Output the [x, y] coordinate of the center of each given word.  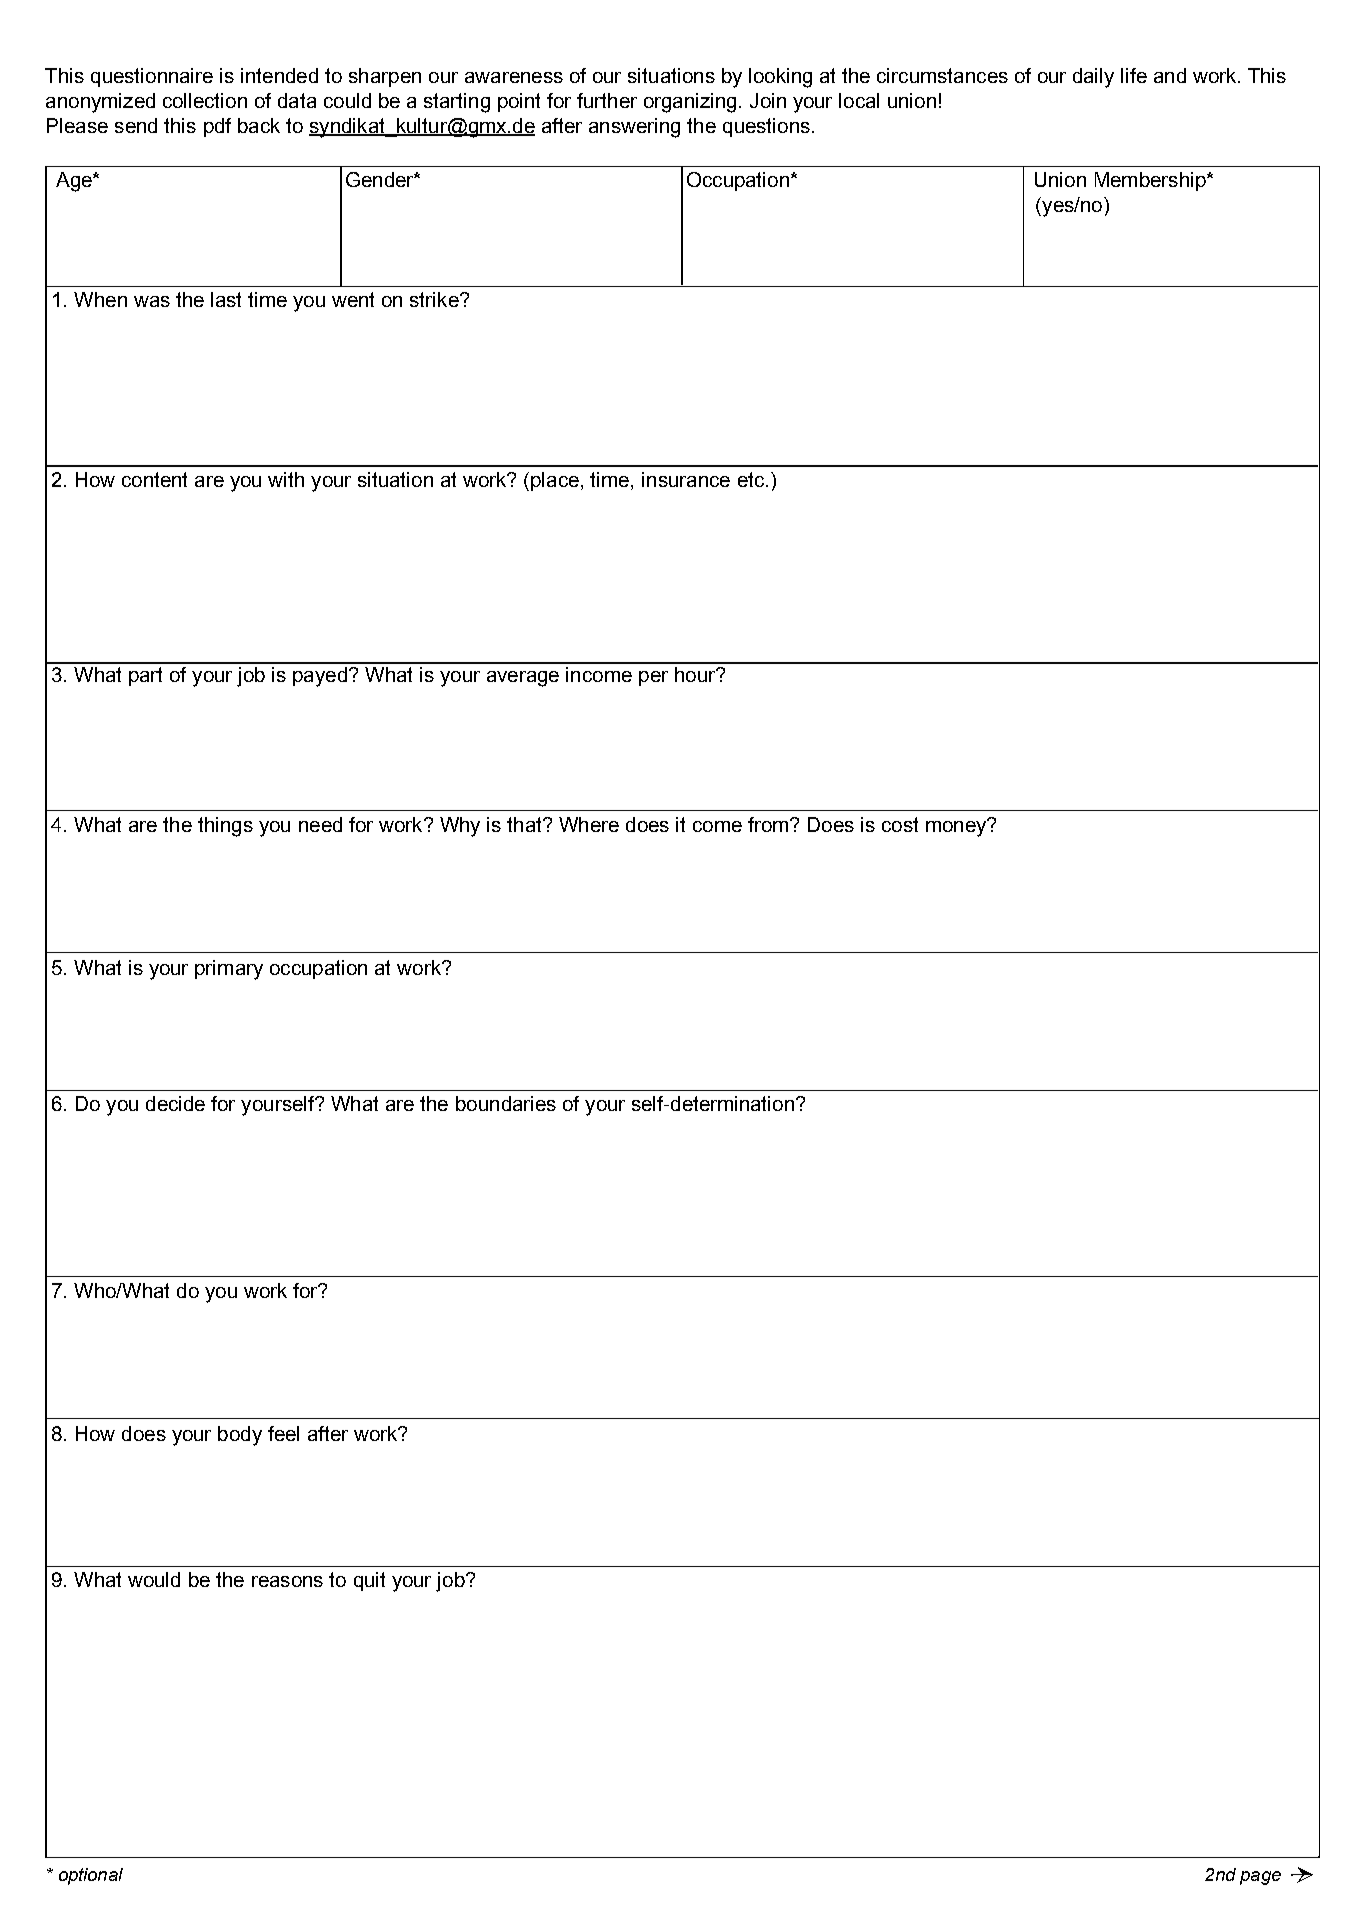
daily [1093, 78]
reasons [287, 1581]
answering [634, 128]
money [957, 827]
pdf [217, 127]
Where [589, 824]
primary [229, 970]
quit [369, 1581]
